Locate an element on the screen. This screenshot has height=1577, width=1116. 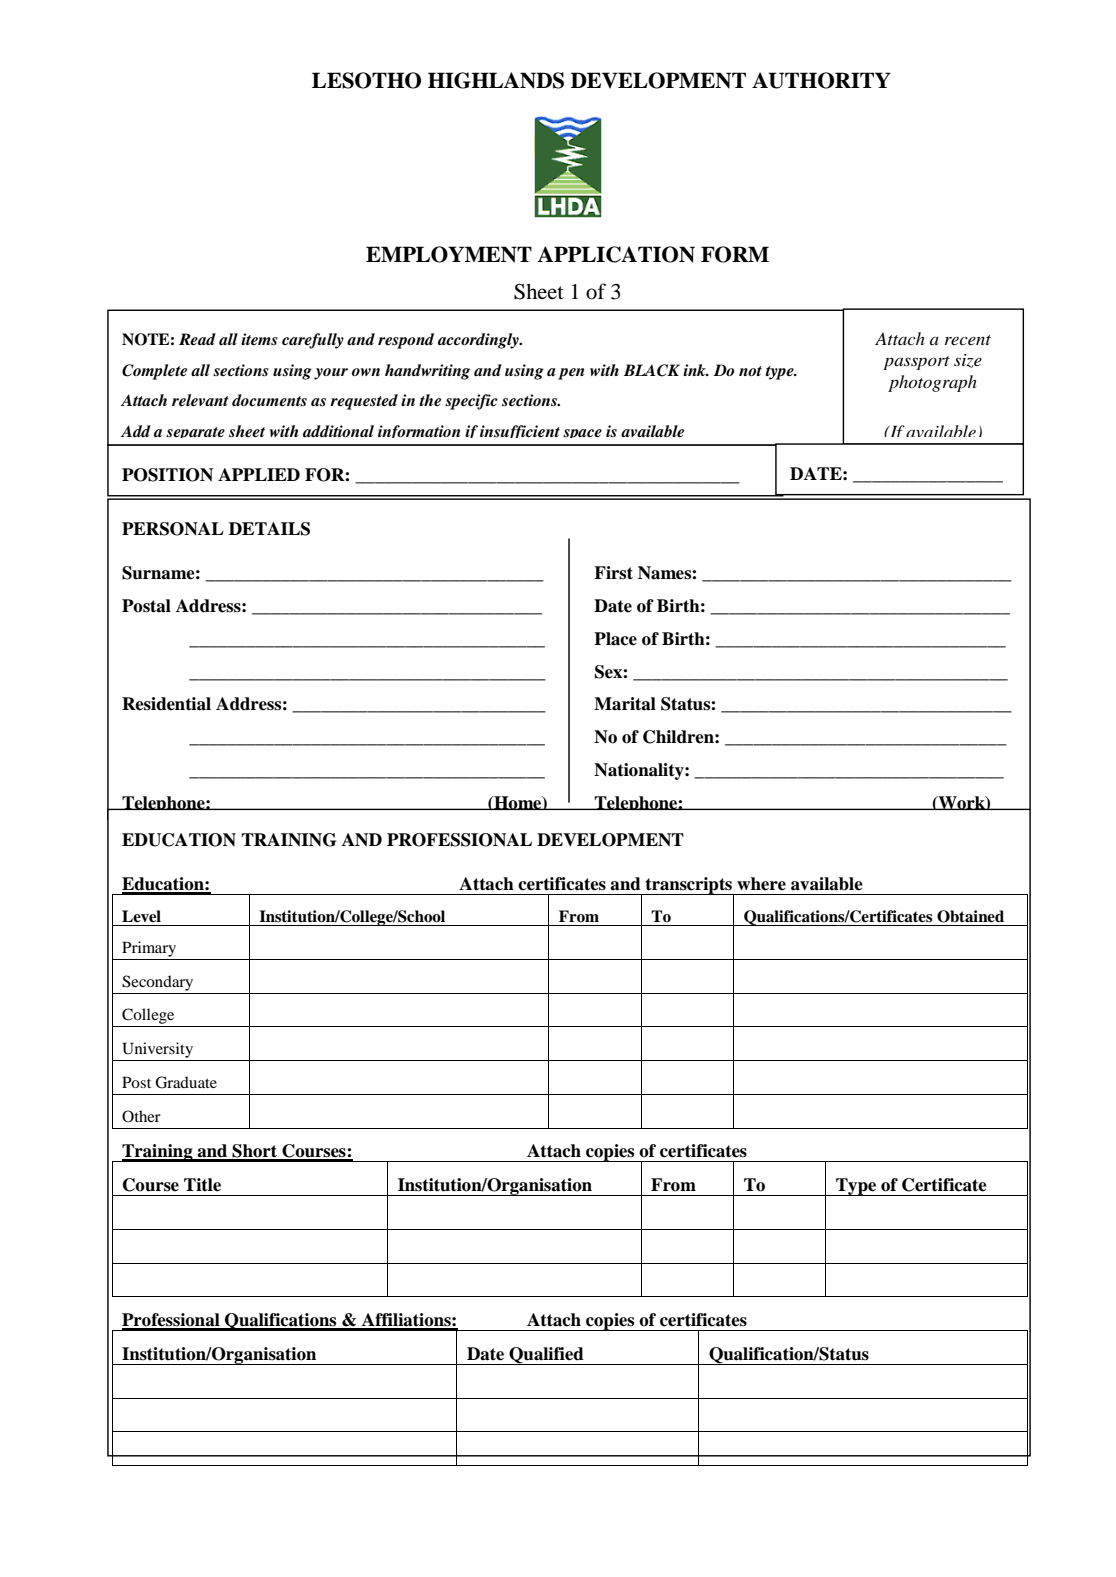
AUTHORITY is located at coordinates (821, 80).
